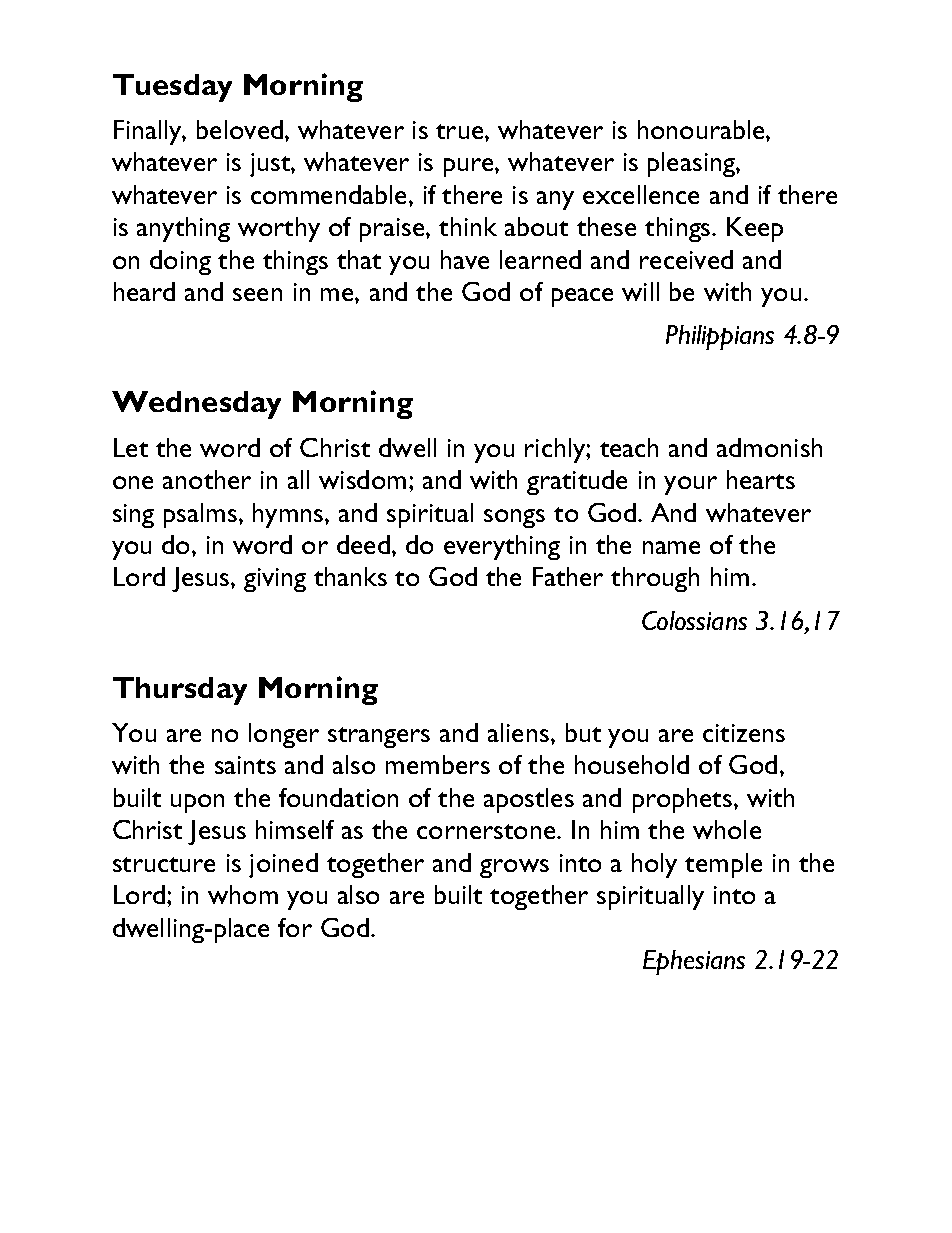  What do you see at coordinates (241, 129) in the screenshot?
I see `beloved` at bounding box center [241, 129].
